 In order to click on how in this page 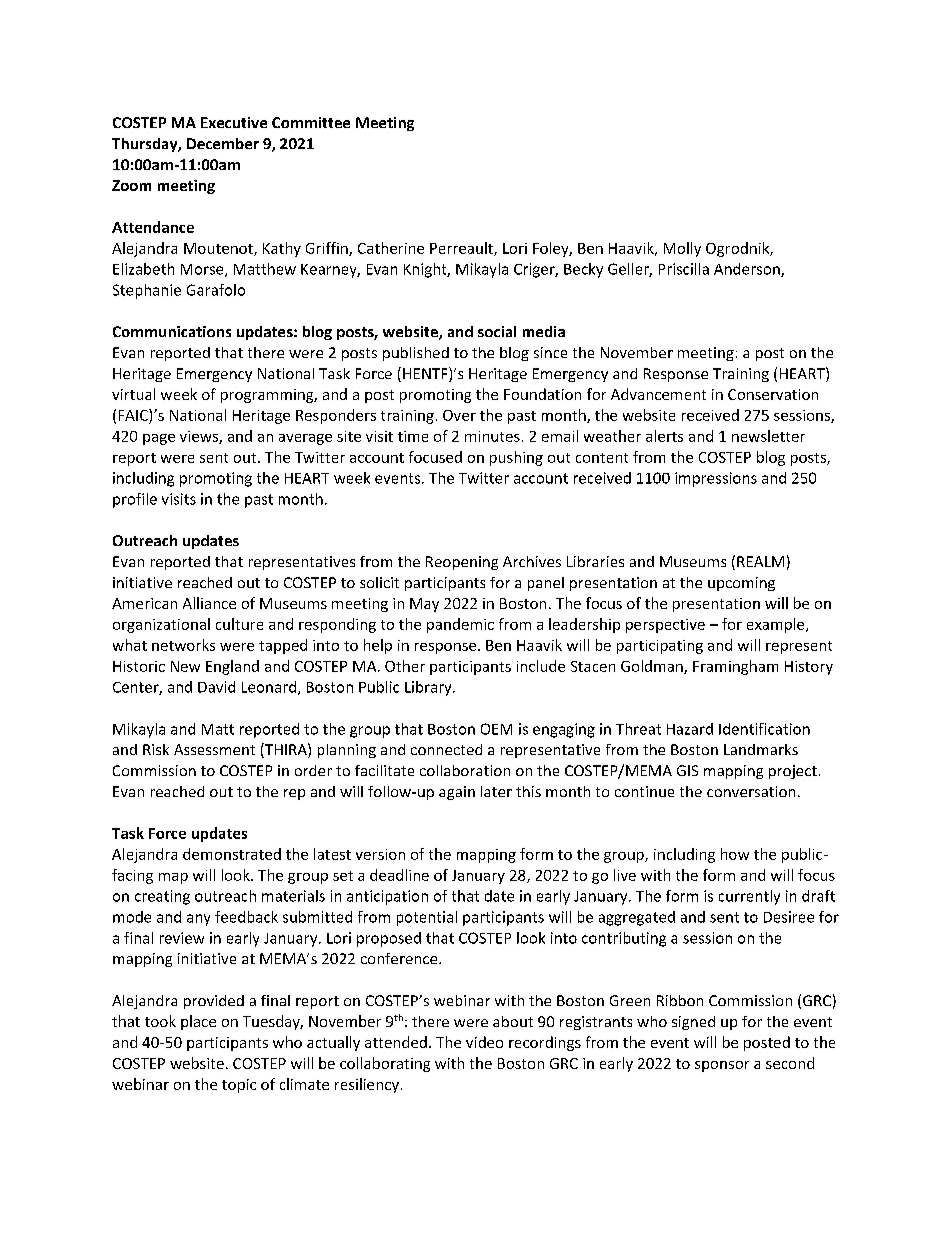, I will do `click(735, 854)`.
